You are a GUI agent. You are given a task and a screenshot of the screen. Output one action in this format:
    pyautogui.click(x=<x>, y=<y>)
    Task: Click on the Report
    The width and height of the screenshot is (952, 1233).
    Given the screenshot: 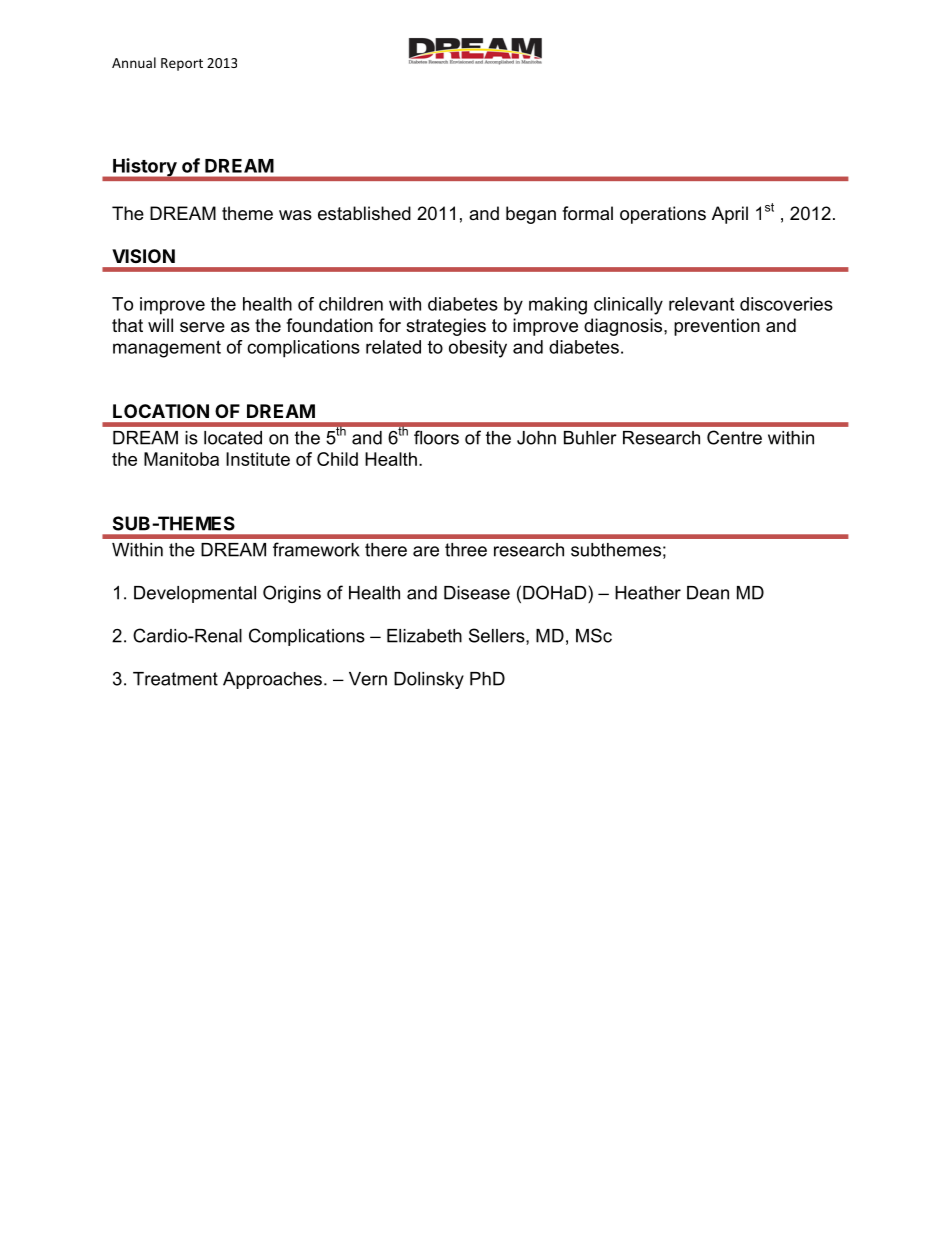 What is the action you would take?
    pyautogui.click(x=182, y=64)
